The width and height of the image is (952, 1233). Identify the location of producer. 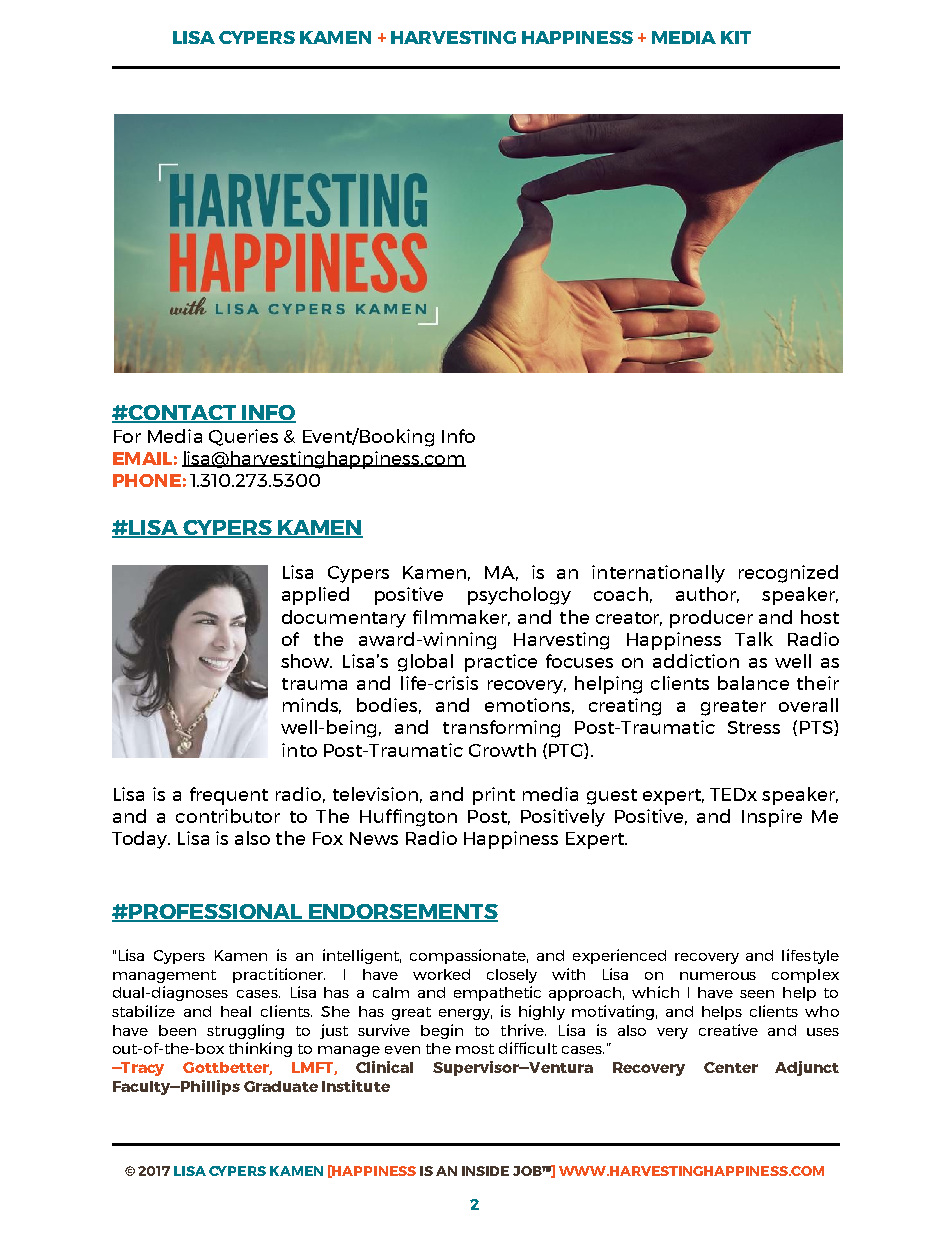
(711, 619).
